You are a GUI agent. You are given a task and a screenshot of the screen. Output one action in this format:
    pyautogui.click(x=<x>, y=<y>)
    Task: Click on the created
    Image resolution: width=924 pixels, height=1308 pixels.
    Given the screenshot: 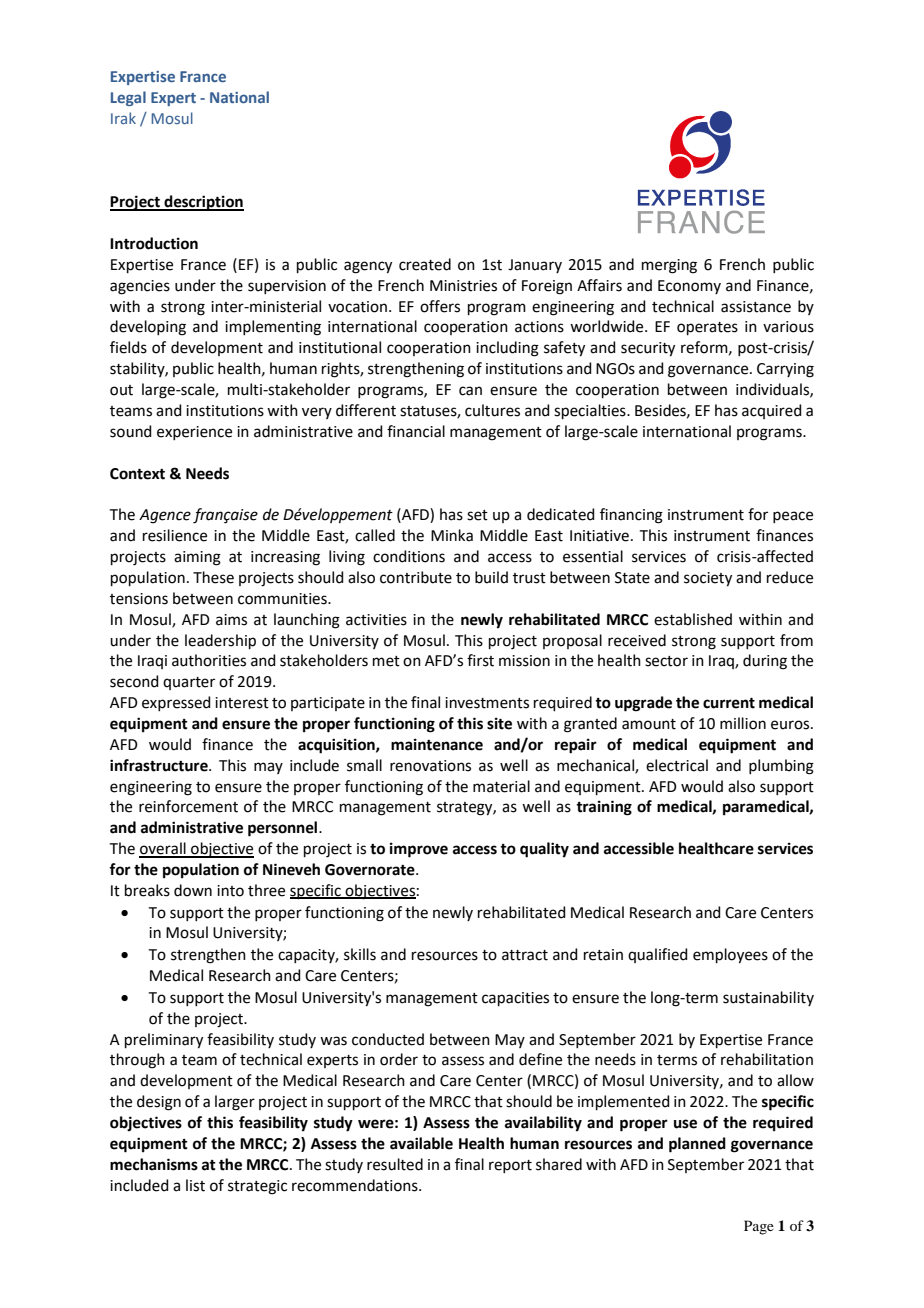 What is the action you would take?
    pyautogui.click(x=425, y=264)
